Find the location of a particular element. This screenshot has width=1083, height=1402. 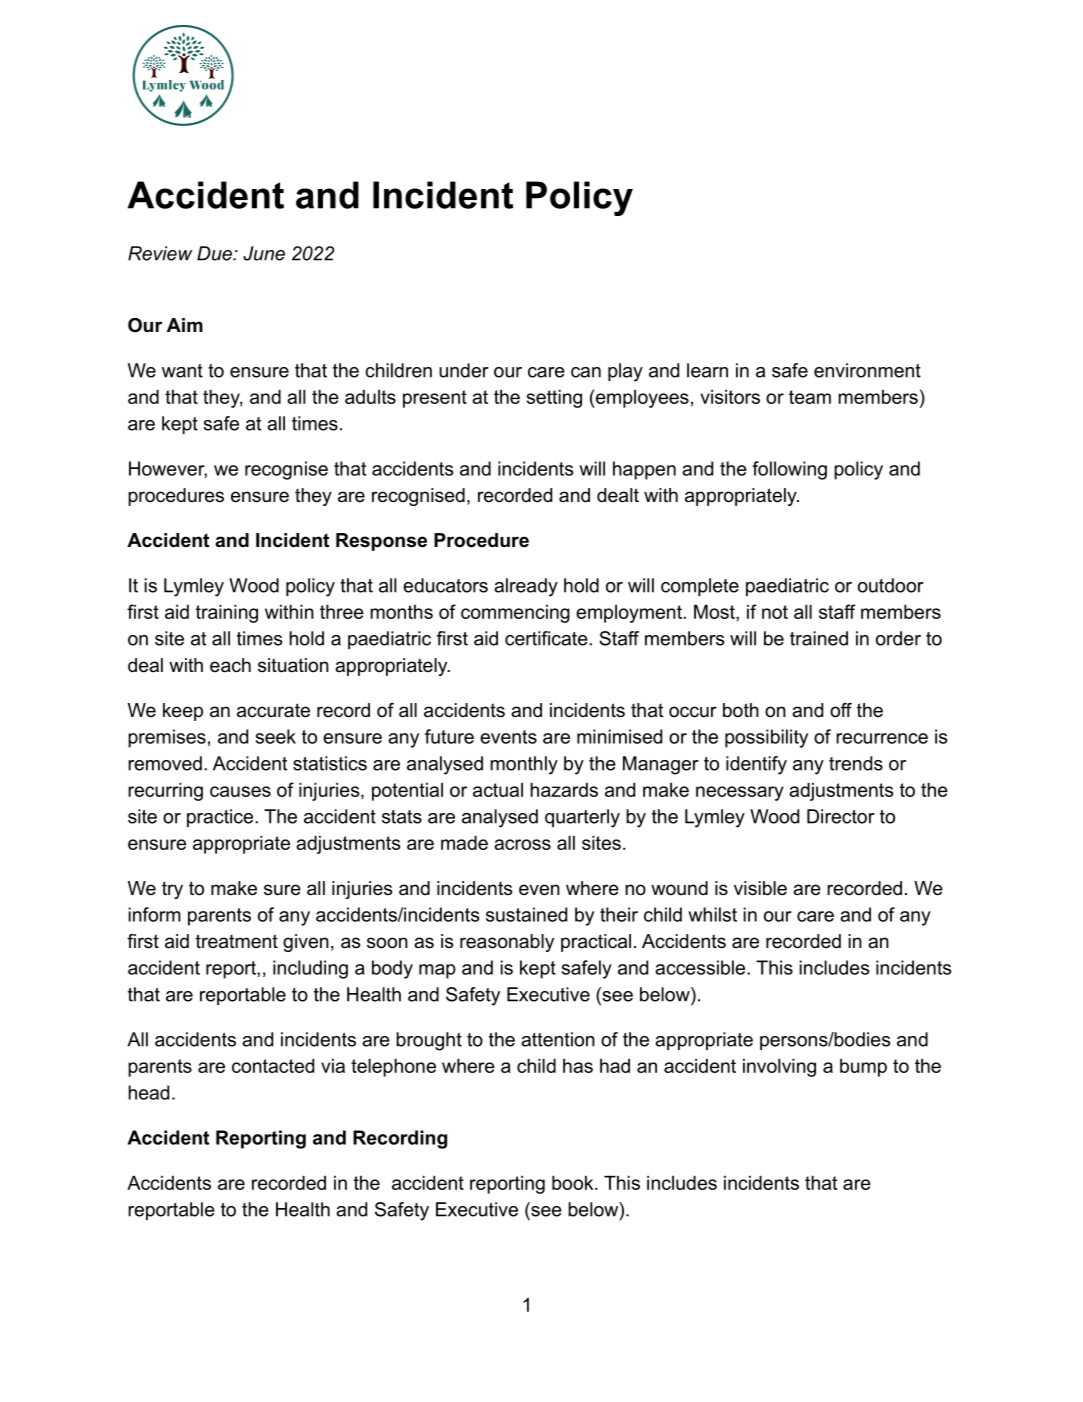

environment is located at coordinates (867, 370).
